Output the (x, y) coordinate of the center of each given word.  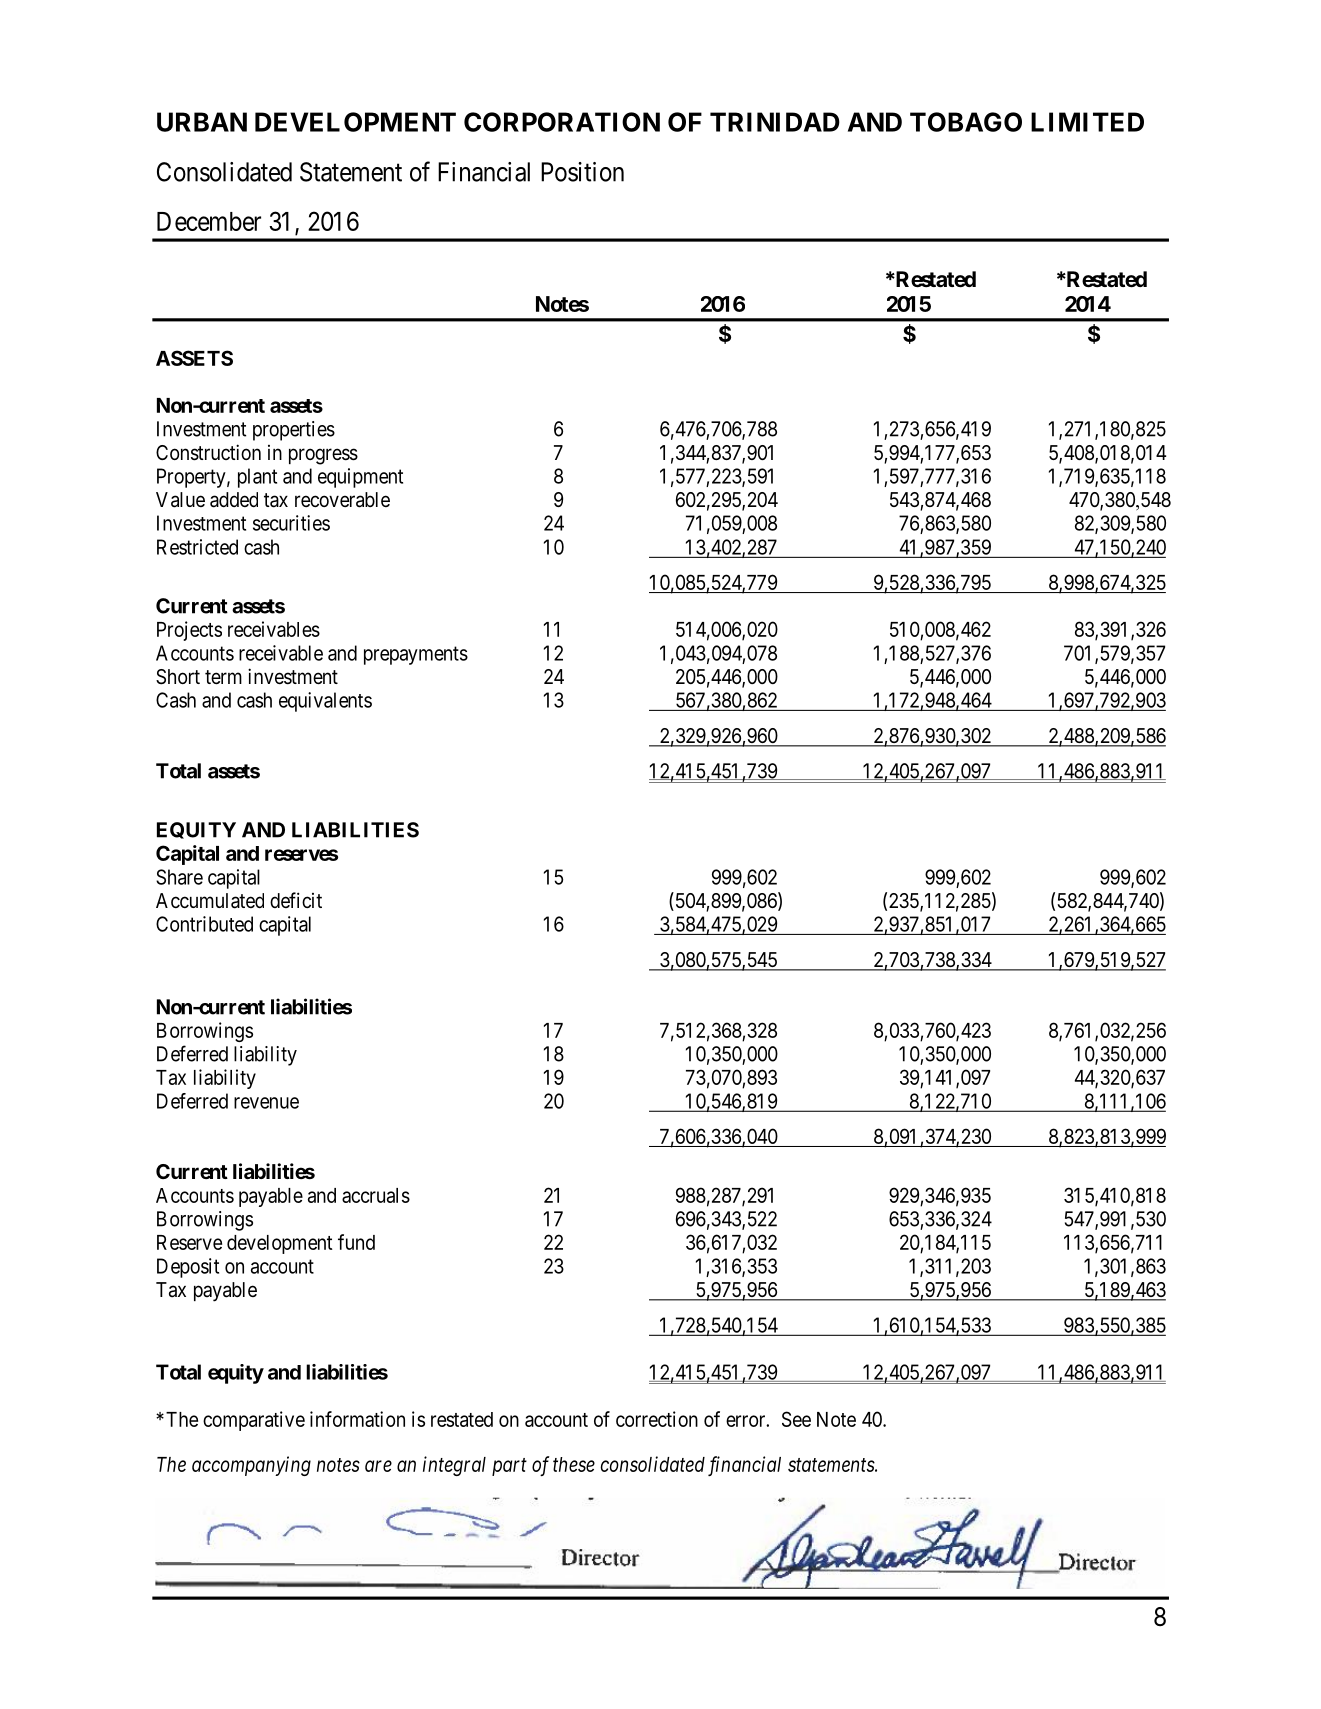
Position (582, 172)
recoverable (342, 500)
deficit (296, 900)
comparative (254, 1421)
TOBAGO (966, 122)
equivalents (325, 702)
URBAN (202, 122)
